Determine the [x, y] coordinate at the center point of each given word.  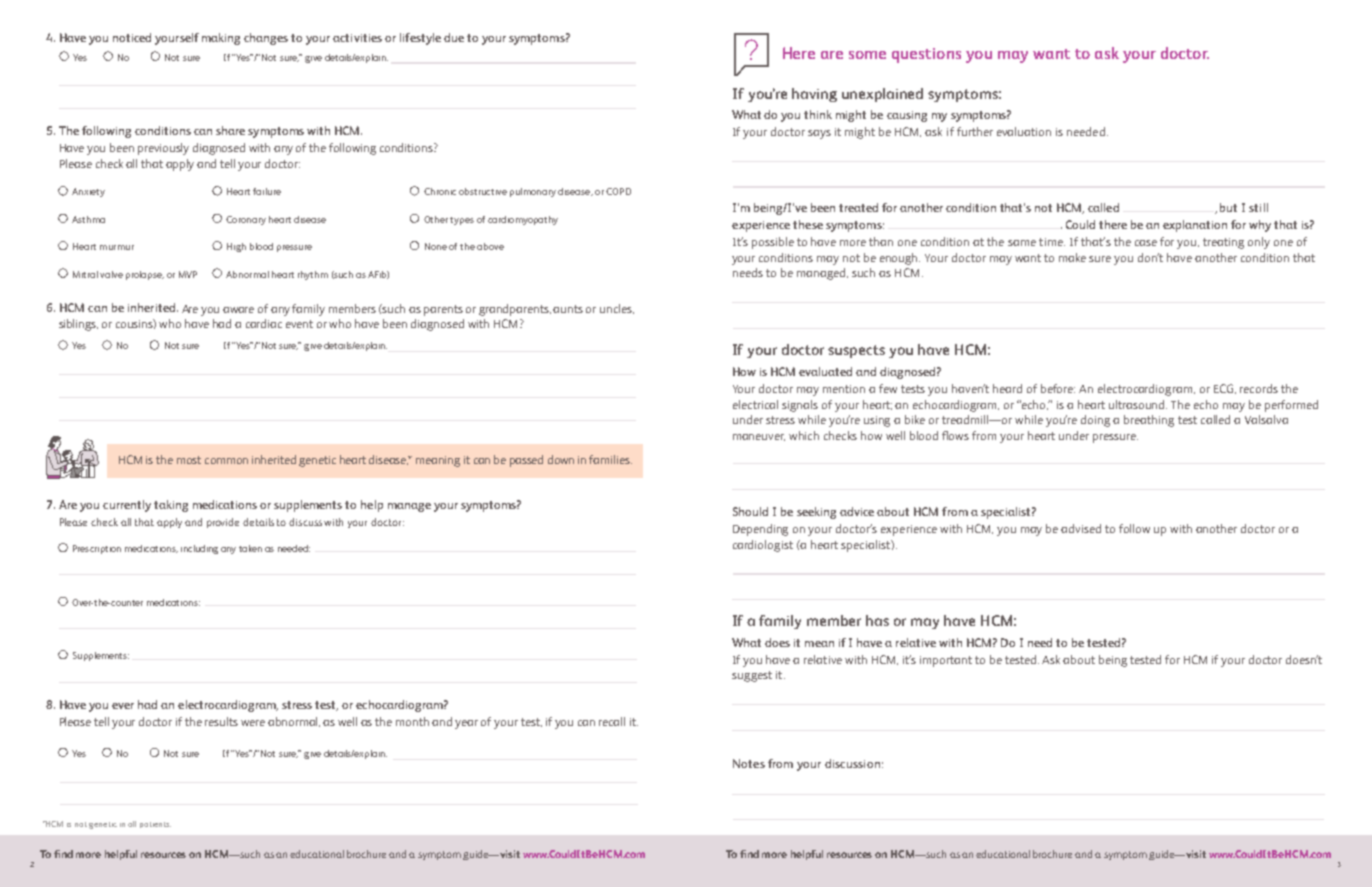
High [236, 247]
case [1146, 243]
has [877, 620]
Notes [749, 763]
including [199, 549]
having [814, 95]
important [946, 661]
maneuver [759, 437]
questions [926, 55]
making [221, 39]
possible [773, 243]
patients [155, 825]
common [226, 461]
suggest [752, 676]
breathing [1149, 421]
